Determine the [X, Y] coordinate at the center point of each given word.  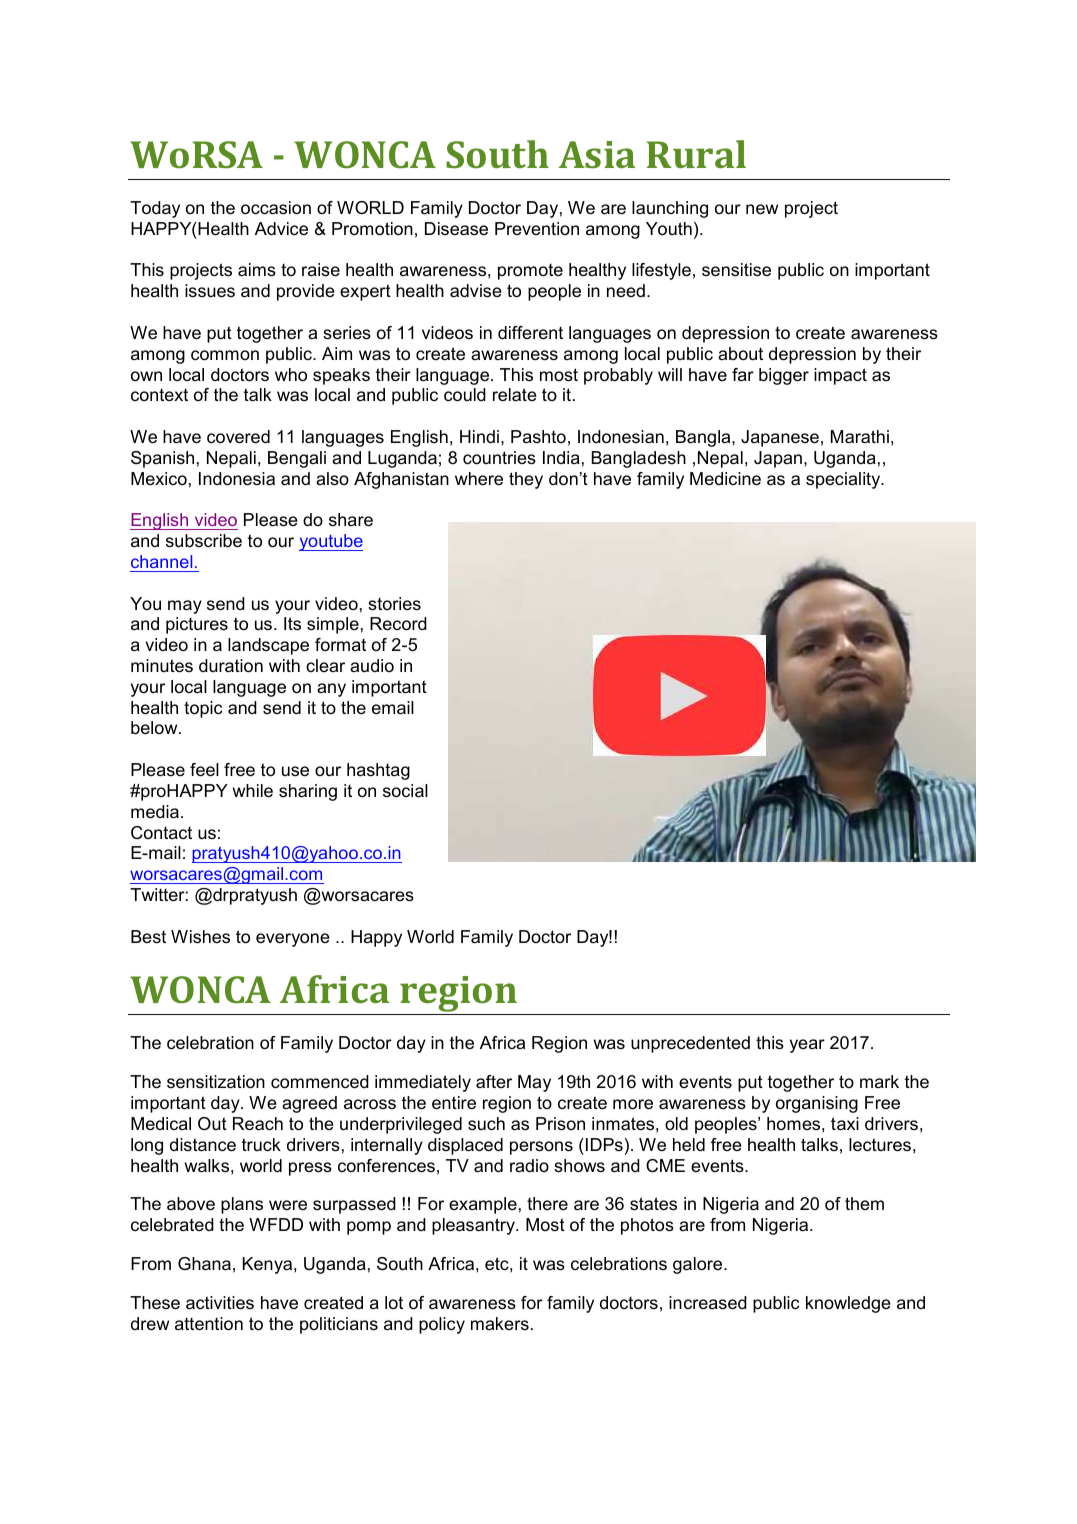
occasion [276, 208]
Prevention [537, 228]
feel [204, 770]
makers [500, 1323]
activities [220, 1303]
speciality [844, 480]
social [405, 791]
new [762, 209]
